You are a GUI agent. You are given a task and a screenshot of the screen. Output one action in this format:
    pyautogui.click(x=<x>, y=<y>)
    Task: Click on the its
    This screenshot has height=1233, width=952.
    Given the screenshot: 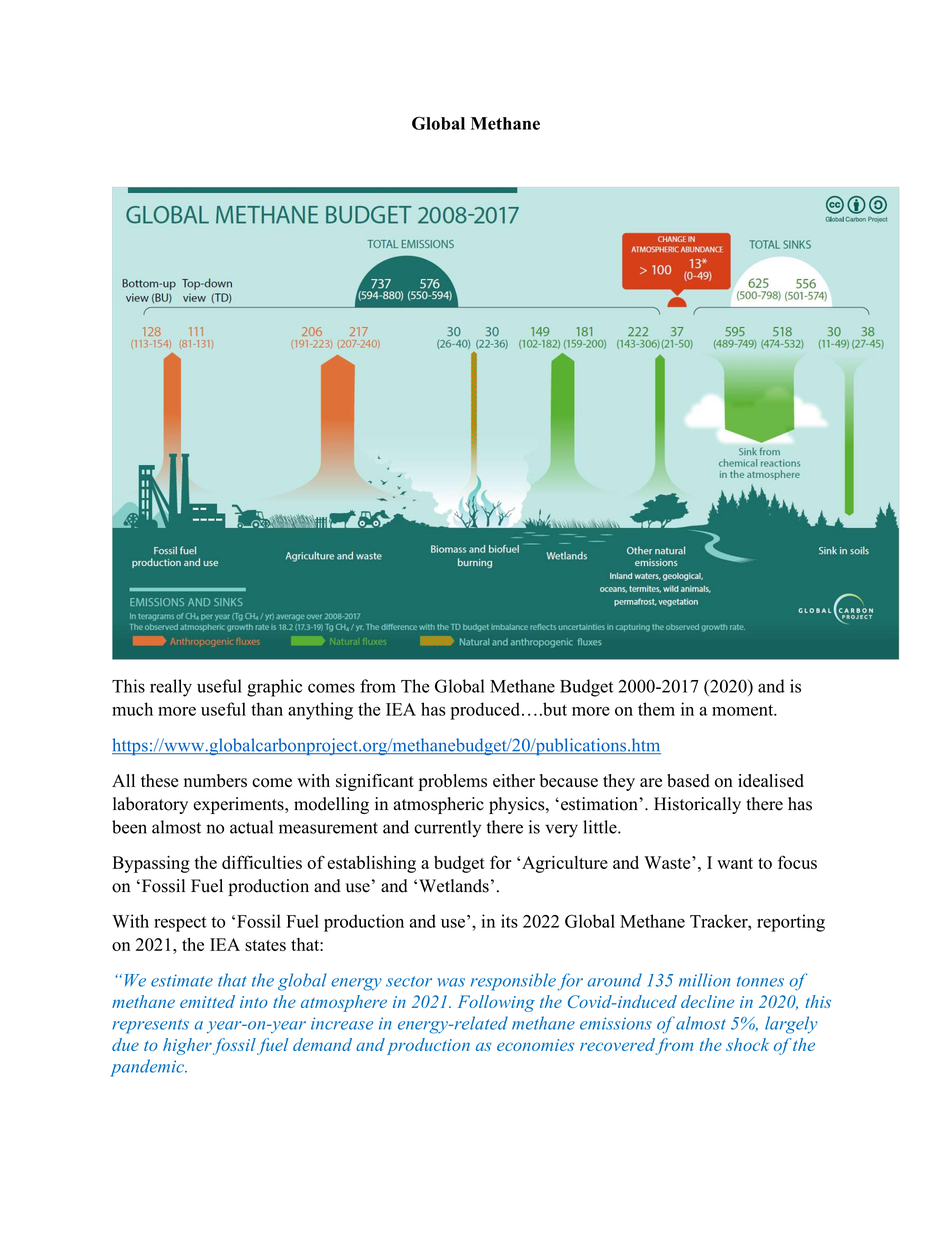 What is the action you would take?
    pyautogui.click(x=509, y=921)
